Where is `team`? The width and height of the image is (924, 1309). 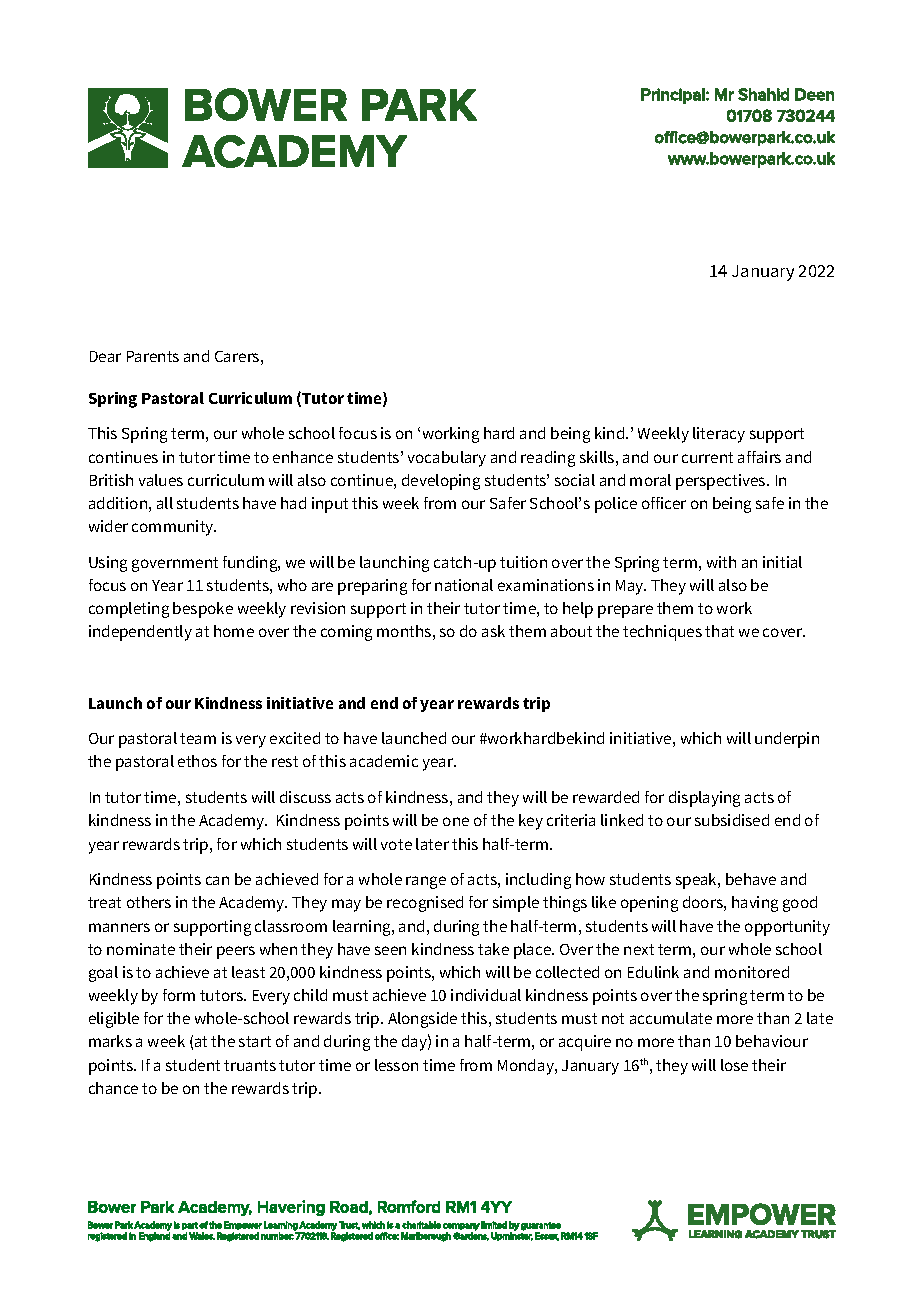
team is located at coordinates (198, 738).
